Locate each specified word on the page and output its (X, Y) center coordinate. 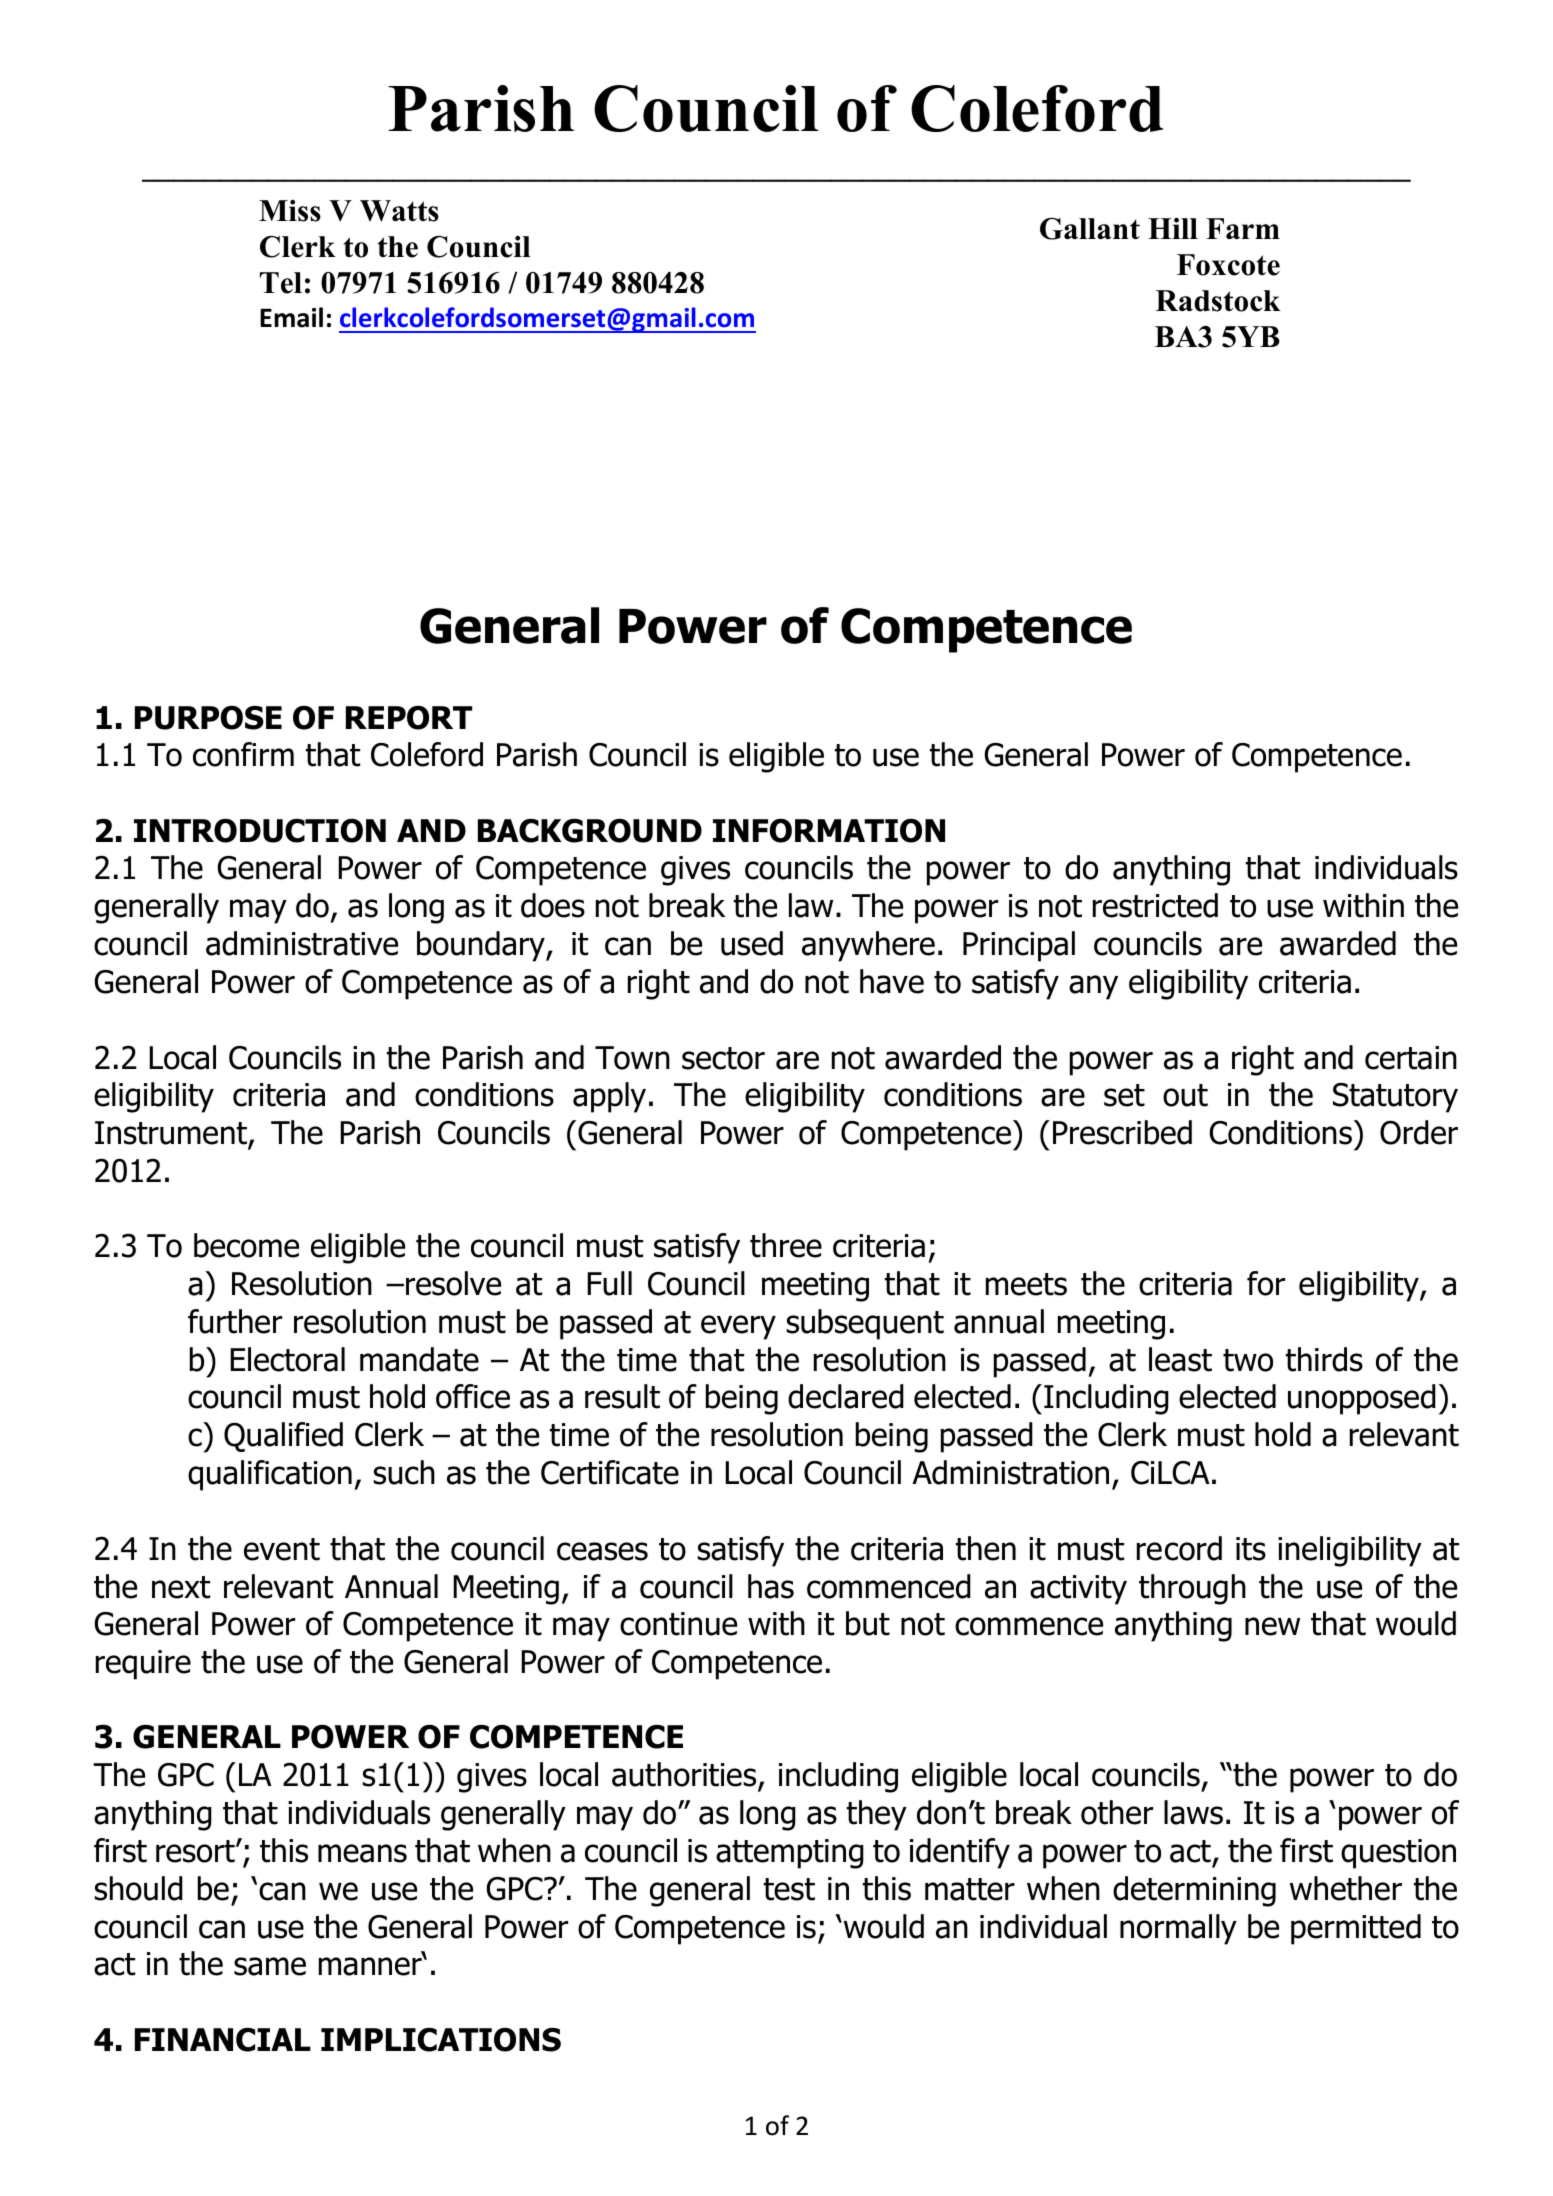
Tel (281, 283)
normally (1178, 1929)
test (789, 1889)
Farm (1243, 228)
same (270, 1966)
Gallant (1090, 228)
